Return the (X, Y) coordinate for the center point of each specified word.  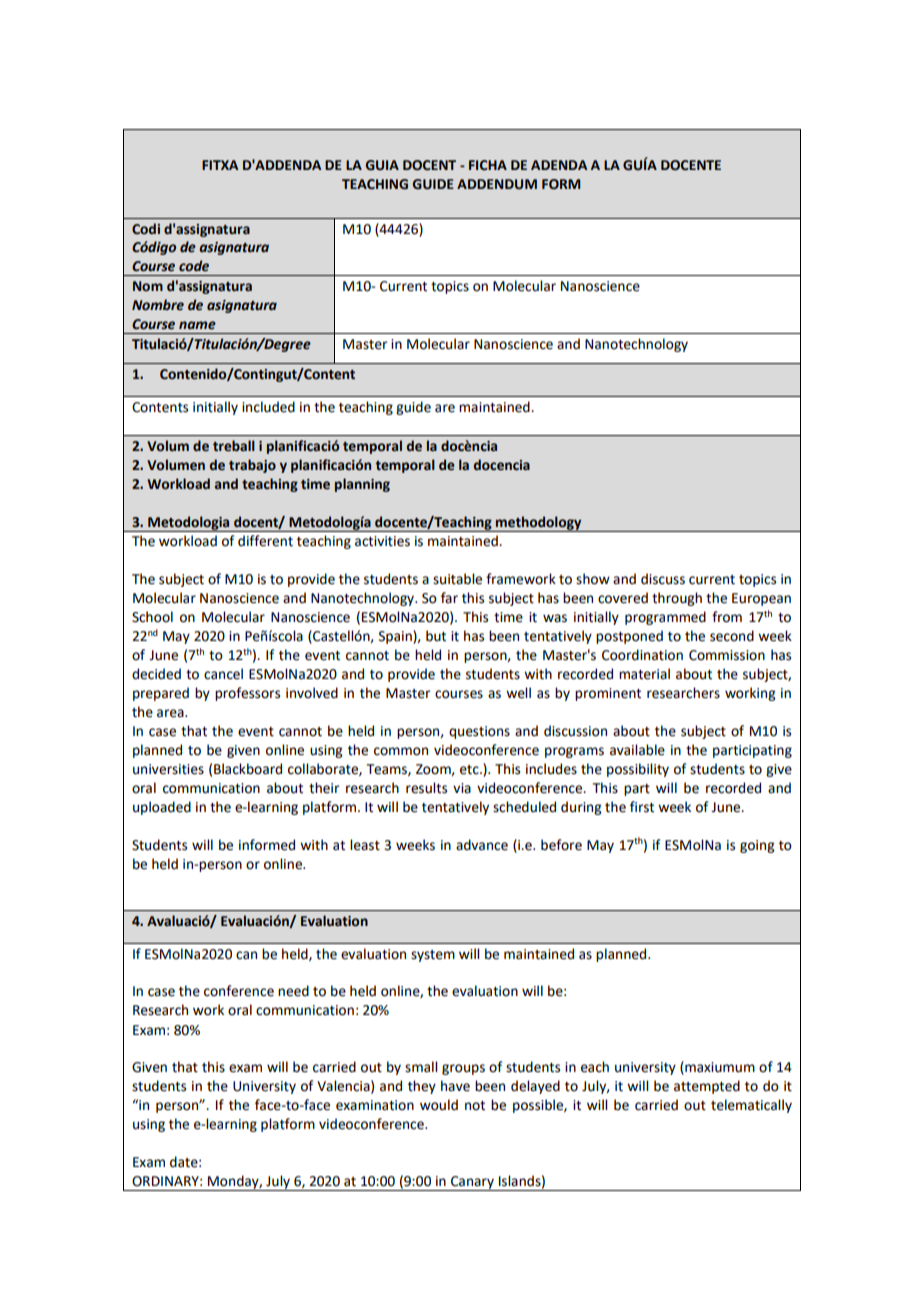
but (436, 636)
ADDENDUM (497, 184)
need (293, 991)
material (644, 674)
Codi (146, 229)
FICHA (488, 165)
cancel (223, 674)
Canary (472, 1183)
